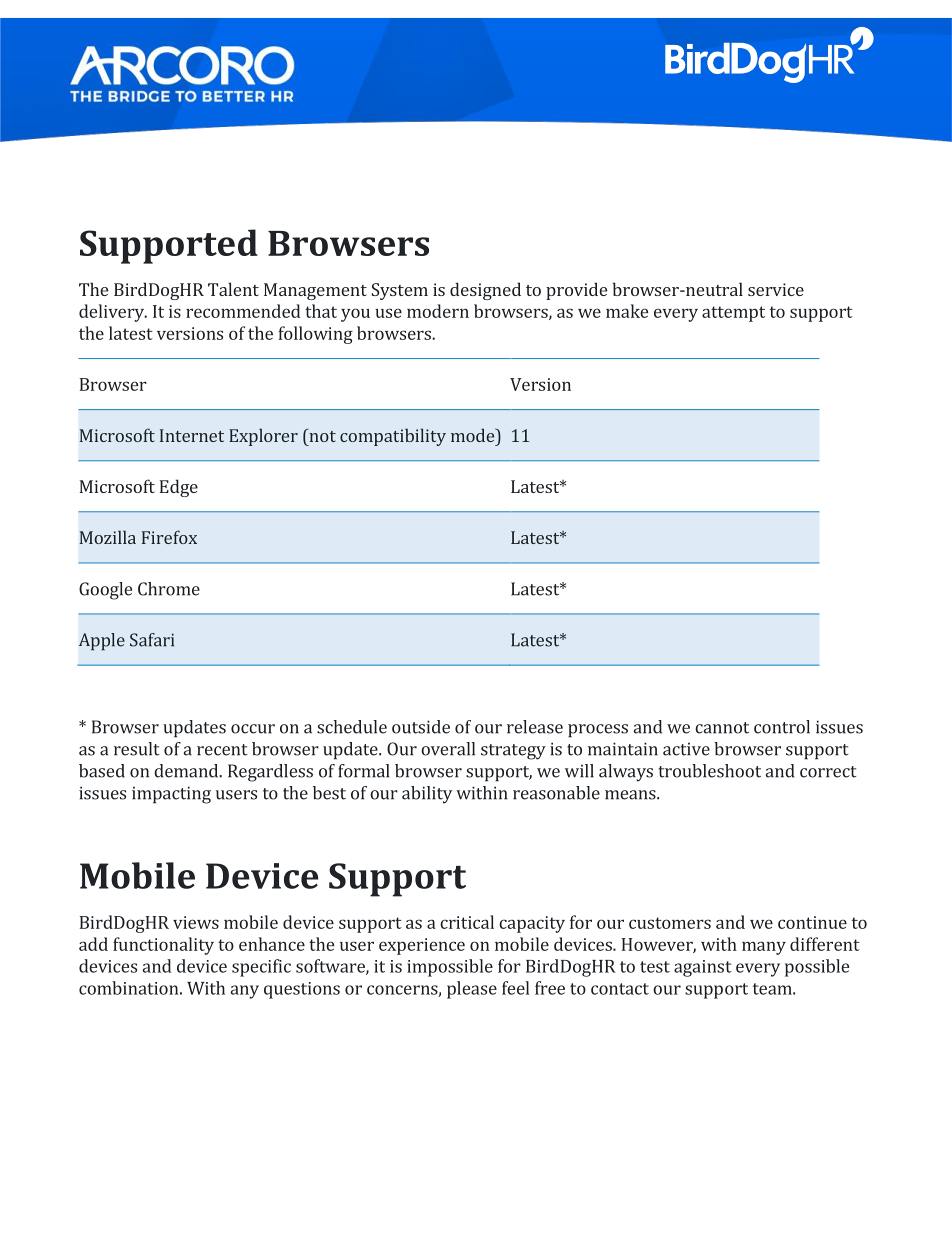  What do you see at coordinates (243, 311) in the image?
I see `recommended` at bounding box center [243, 311].
